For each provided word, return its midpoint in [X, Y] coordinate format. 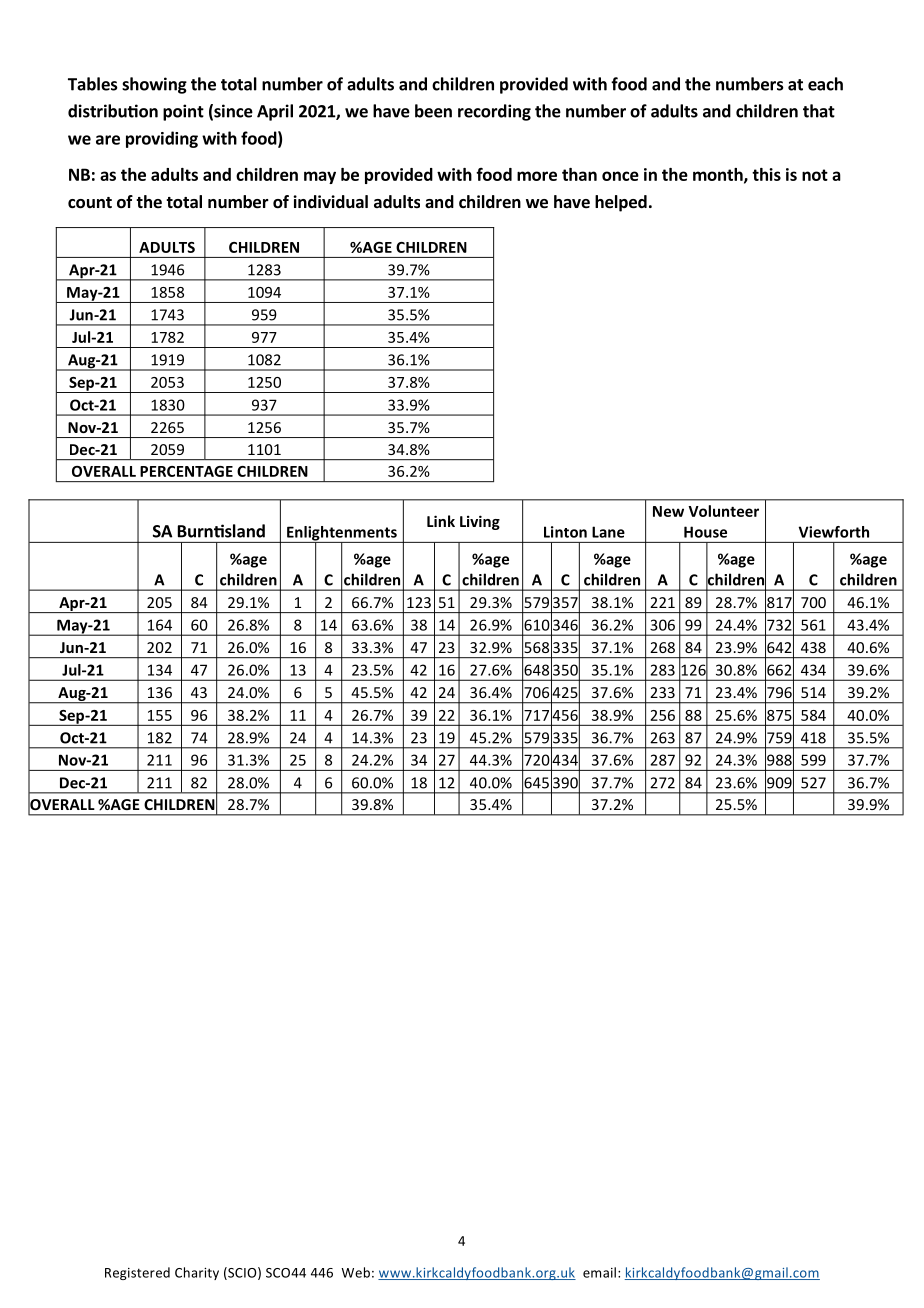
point [183, 112]
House [705, 532]
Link [441, 521]
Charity [197, 1273]
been [433, 111]
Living [480, 522]
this [766, 174]
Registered [137, 1273]
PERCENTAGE [186, 471]
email [599, 1272]
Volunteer [723, 511]
